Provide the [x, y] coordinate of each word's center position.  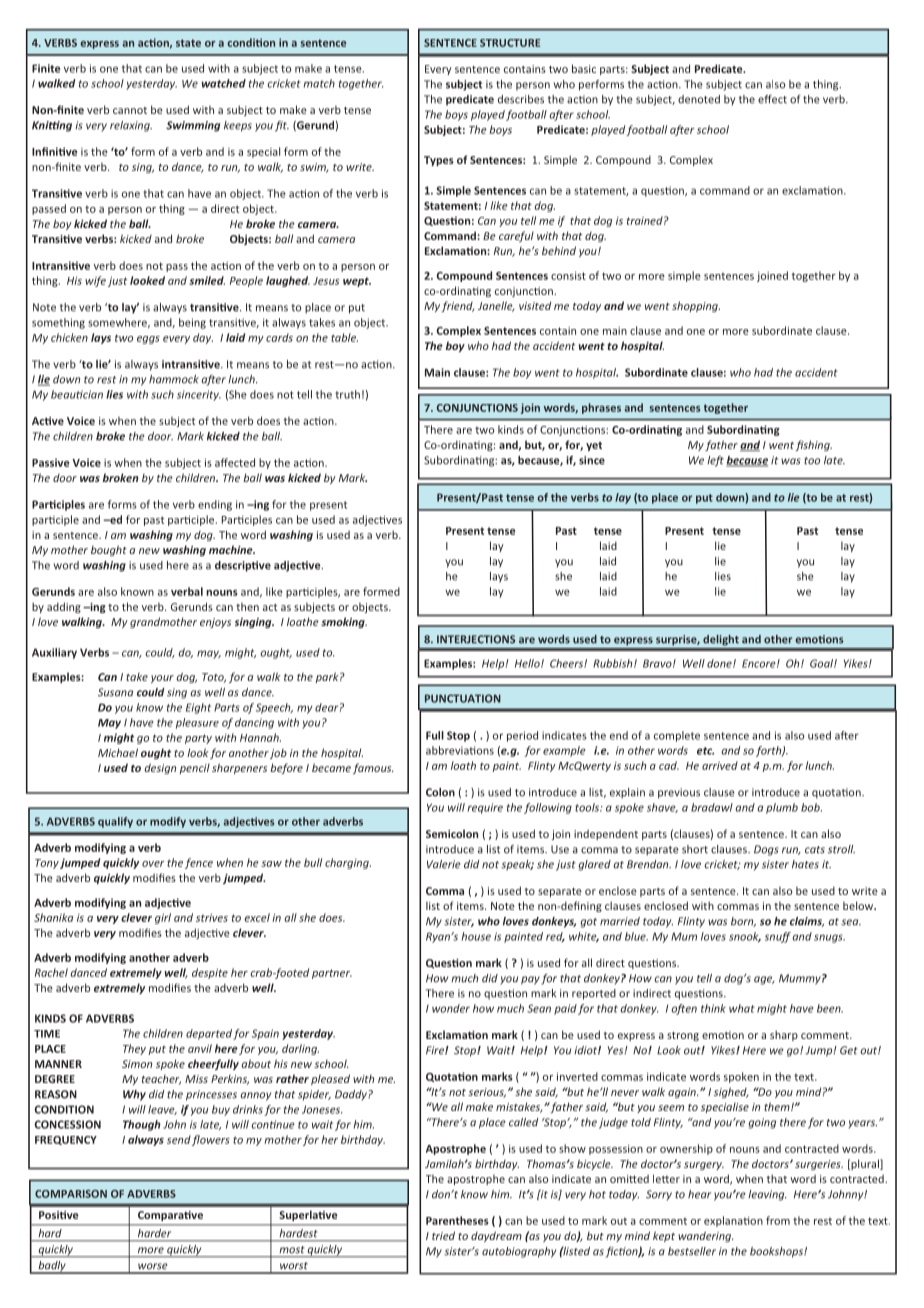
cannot [130, 110]
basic [584, 68]
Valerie [444, 864]
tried [443, 1235]
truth [347, 394]
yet [594, 446]
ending [215, 505]
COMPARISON [71, 1194]
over [153, 864]
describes [521, 99]
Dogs [766, 850]
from [778, 1220]
